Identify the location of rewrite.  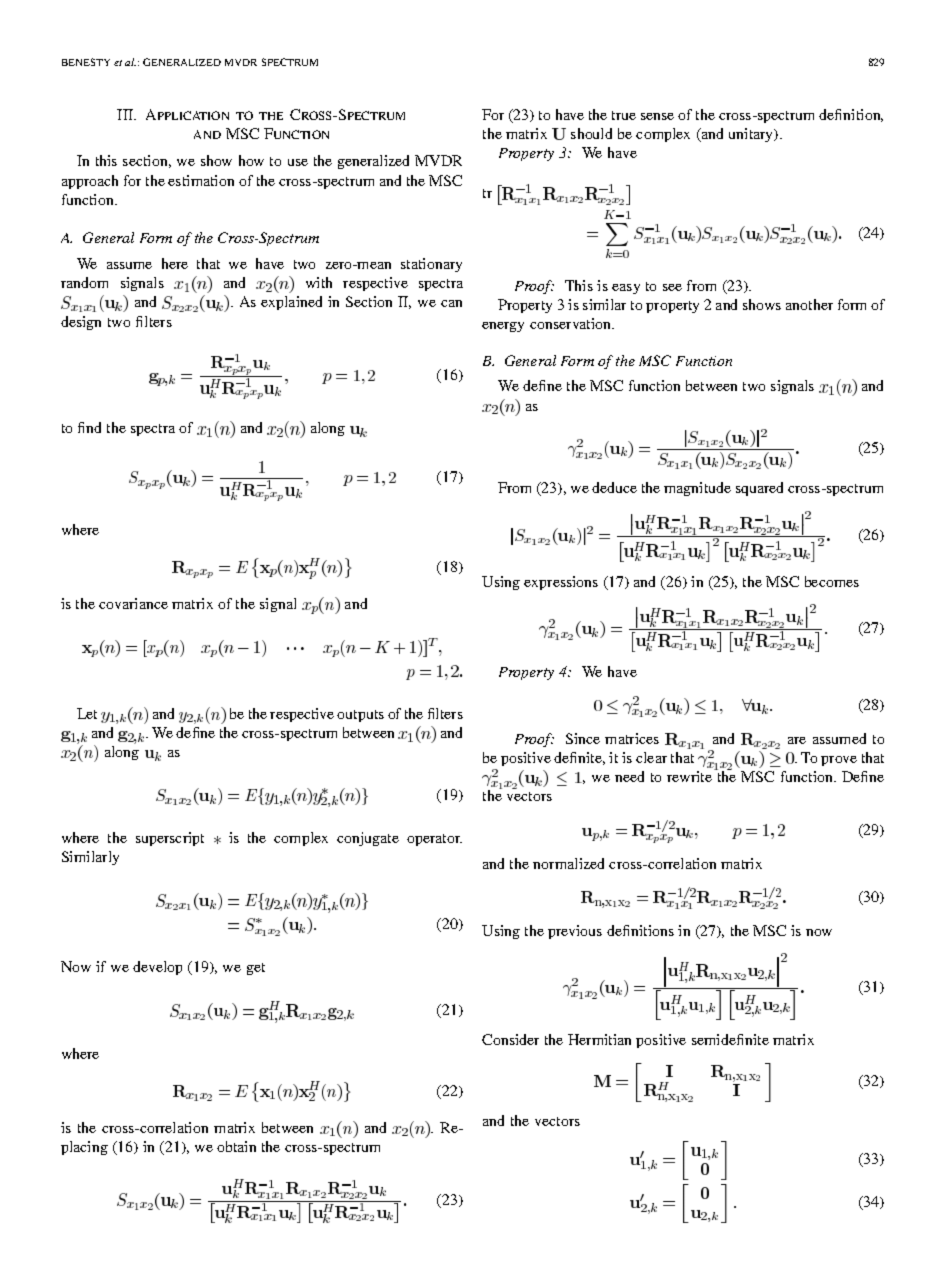
(689, 776).
